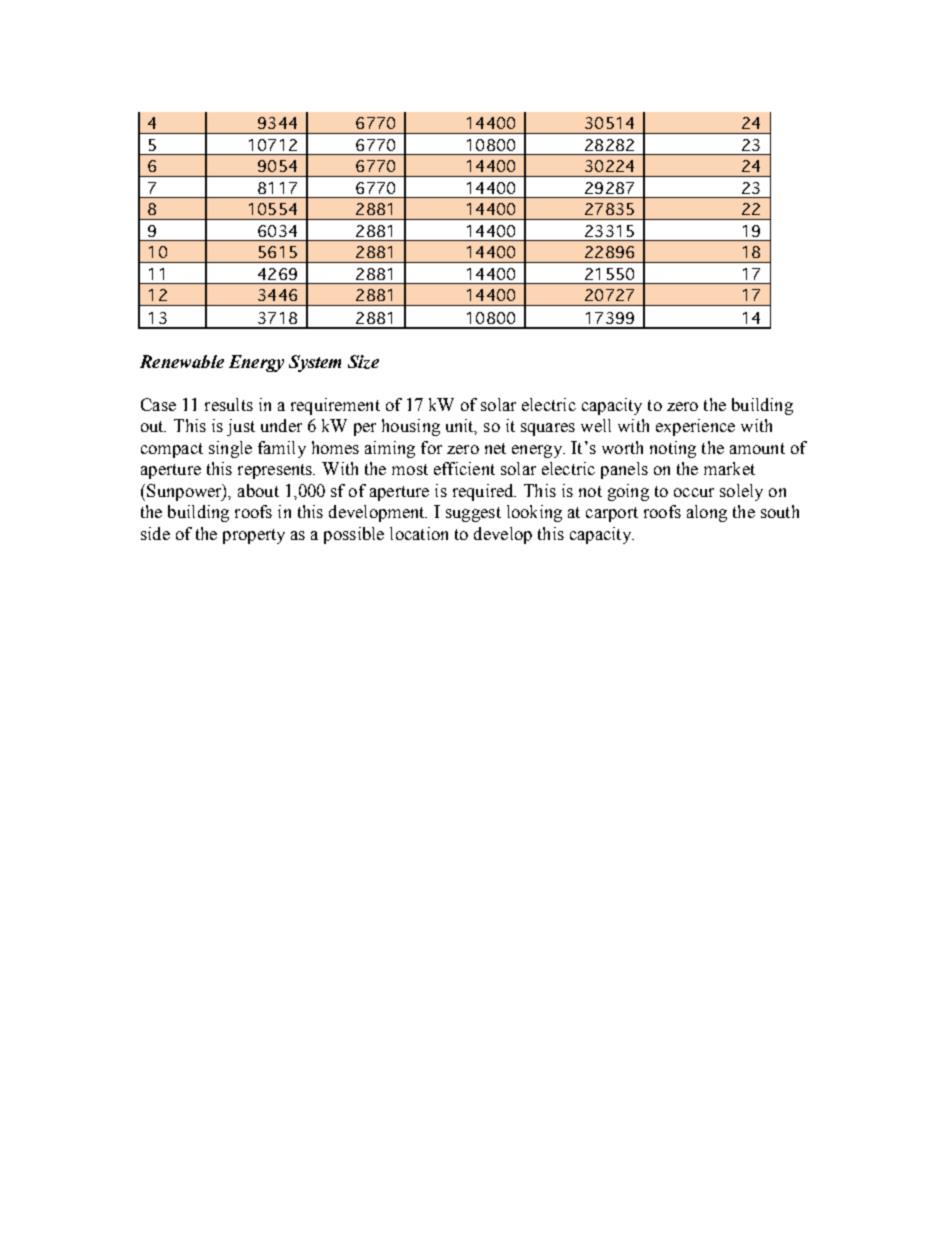 The height and width of the screenshot is (1233, 952). Describe the element at coordinates (484, 492) in the screenshot. I see `required` at that location.
